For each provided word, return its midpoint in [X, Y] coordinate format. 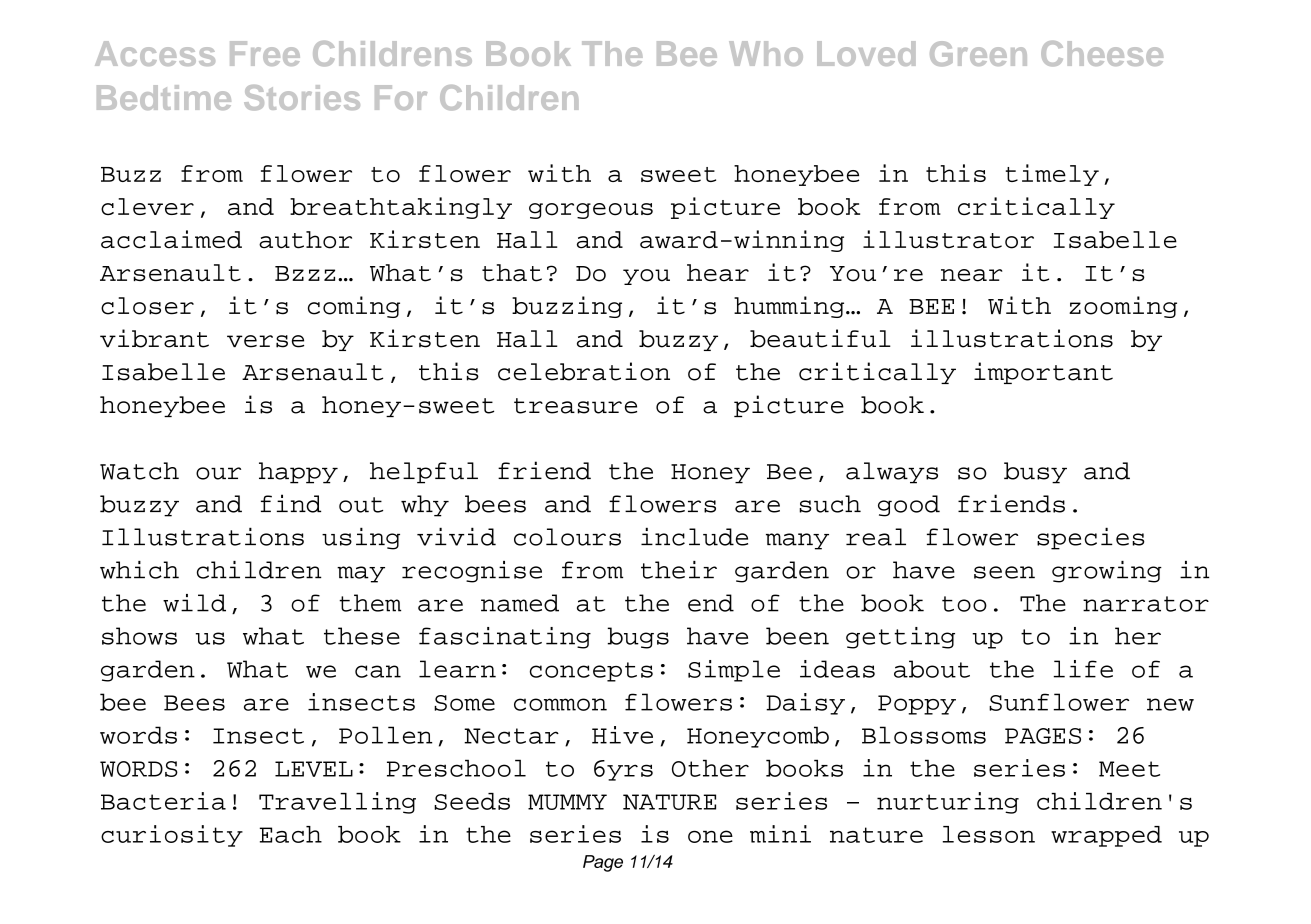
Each [291, 834]
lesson [989, 834]
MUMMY [567, 802]
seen [1004, 572]
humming [790, 307]
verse [265, 341]
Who [766, 53]
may [361, 574]
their [679, 570]
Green [978, 53]
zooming [1123, 307]
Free [265, 53]
